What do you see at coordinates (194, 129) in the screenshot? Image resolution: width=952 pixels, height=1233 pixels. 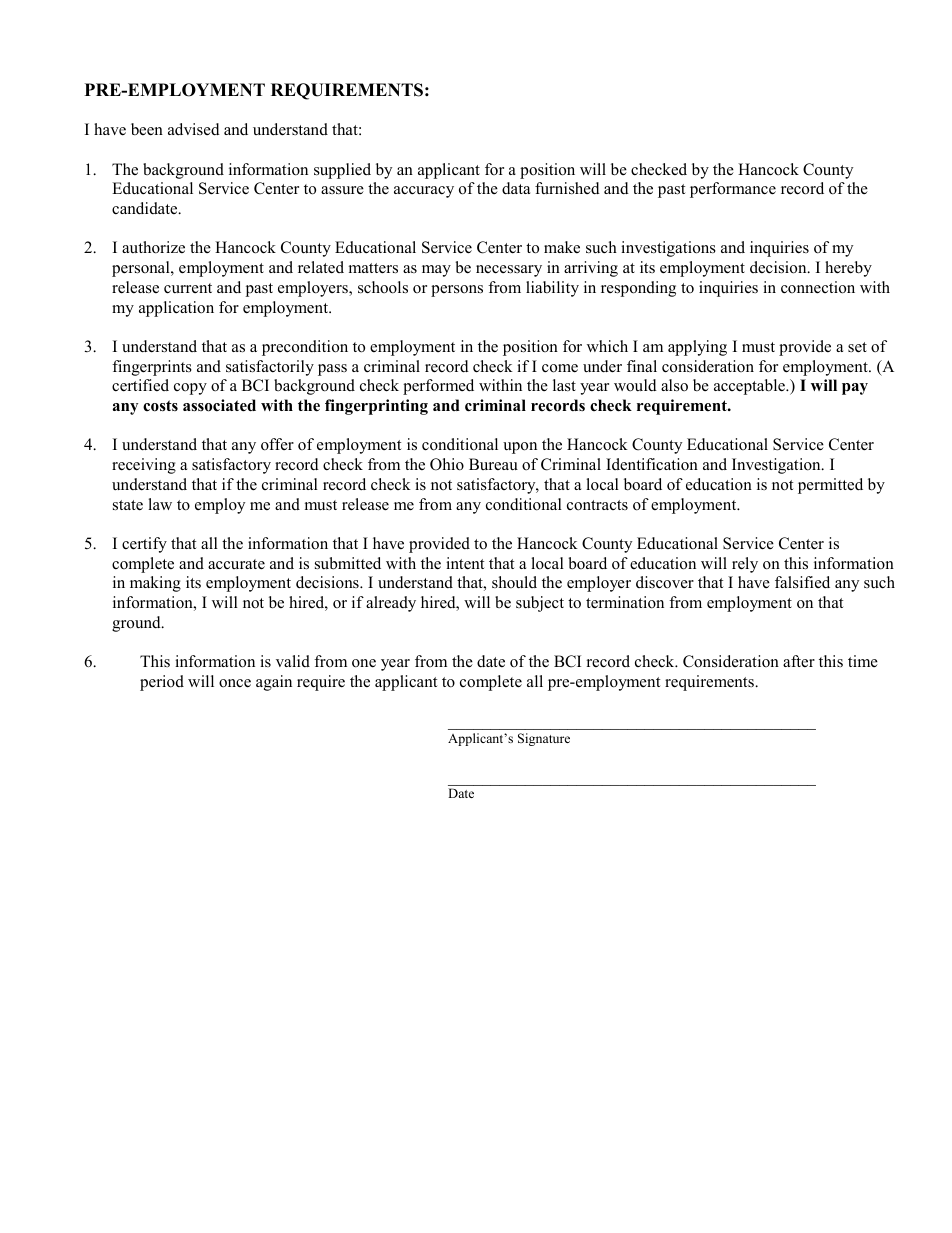 I see `advised` at bounding box center [194, 129].
